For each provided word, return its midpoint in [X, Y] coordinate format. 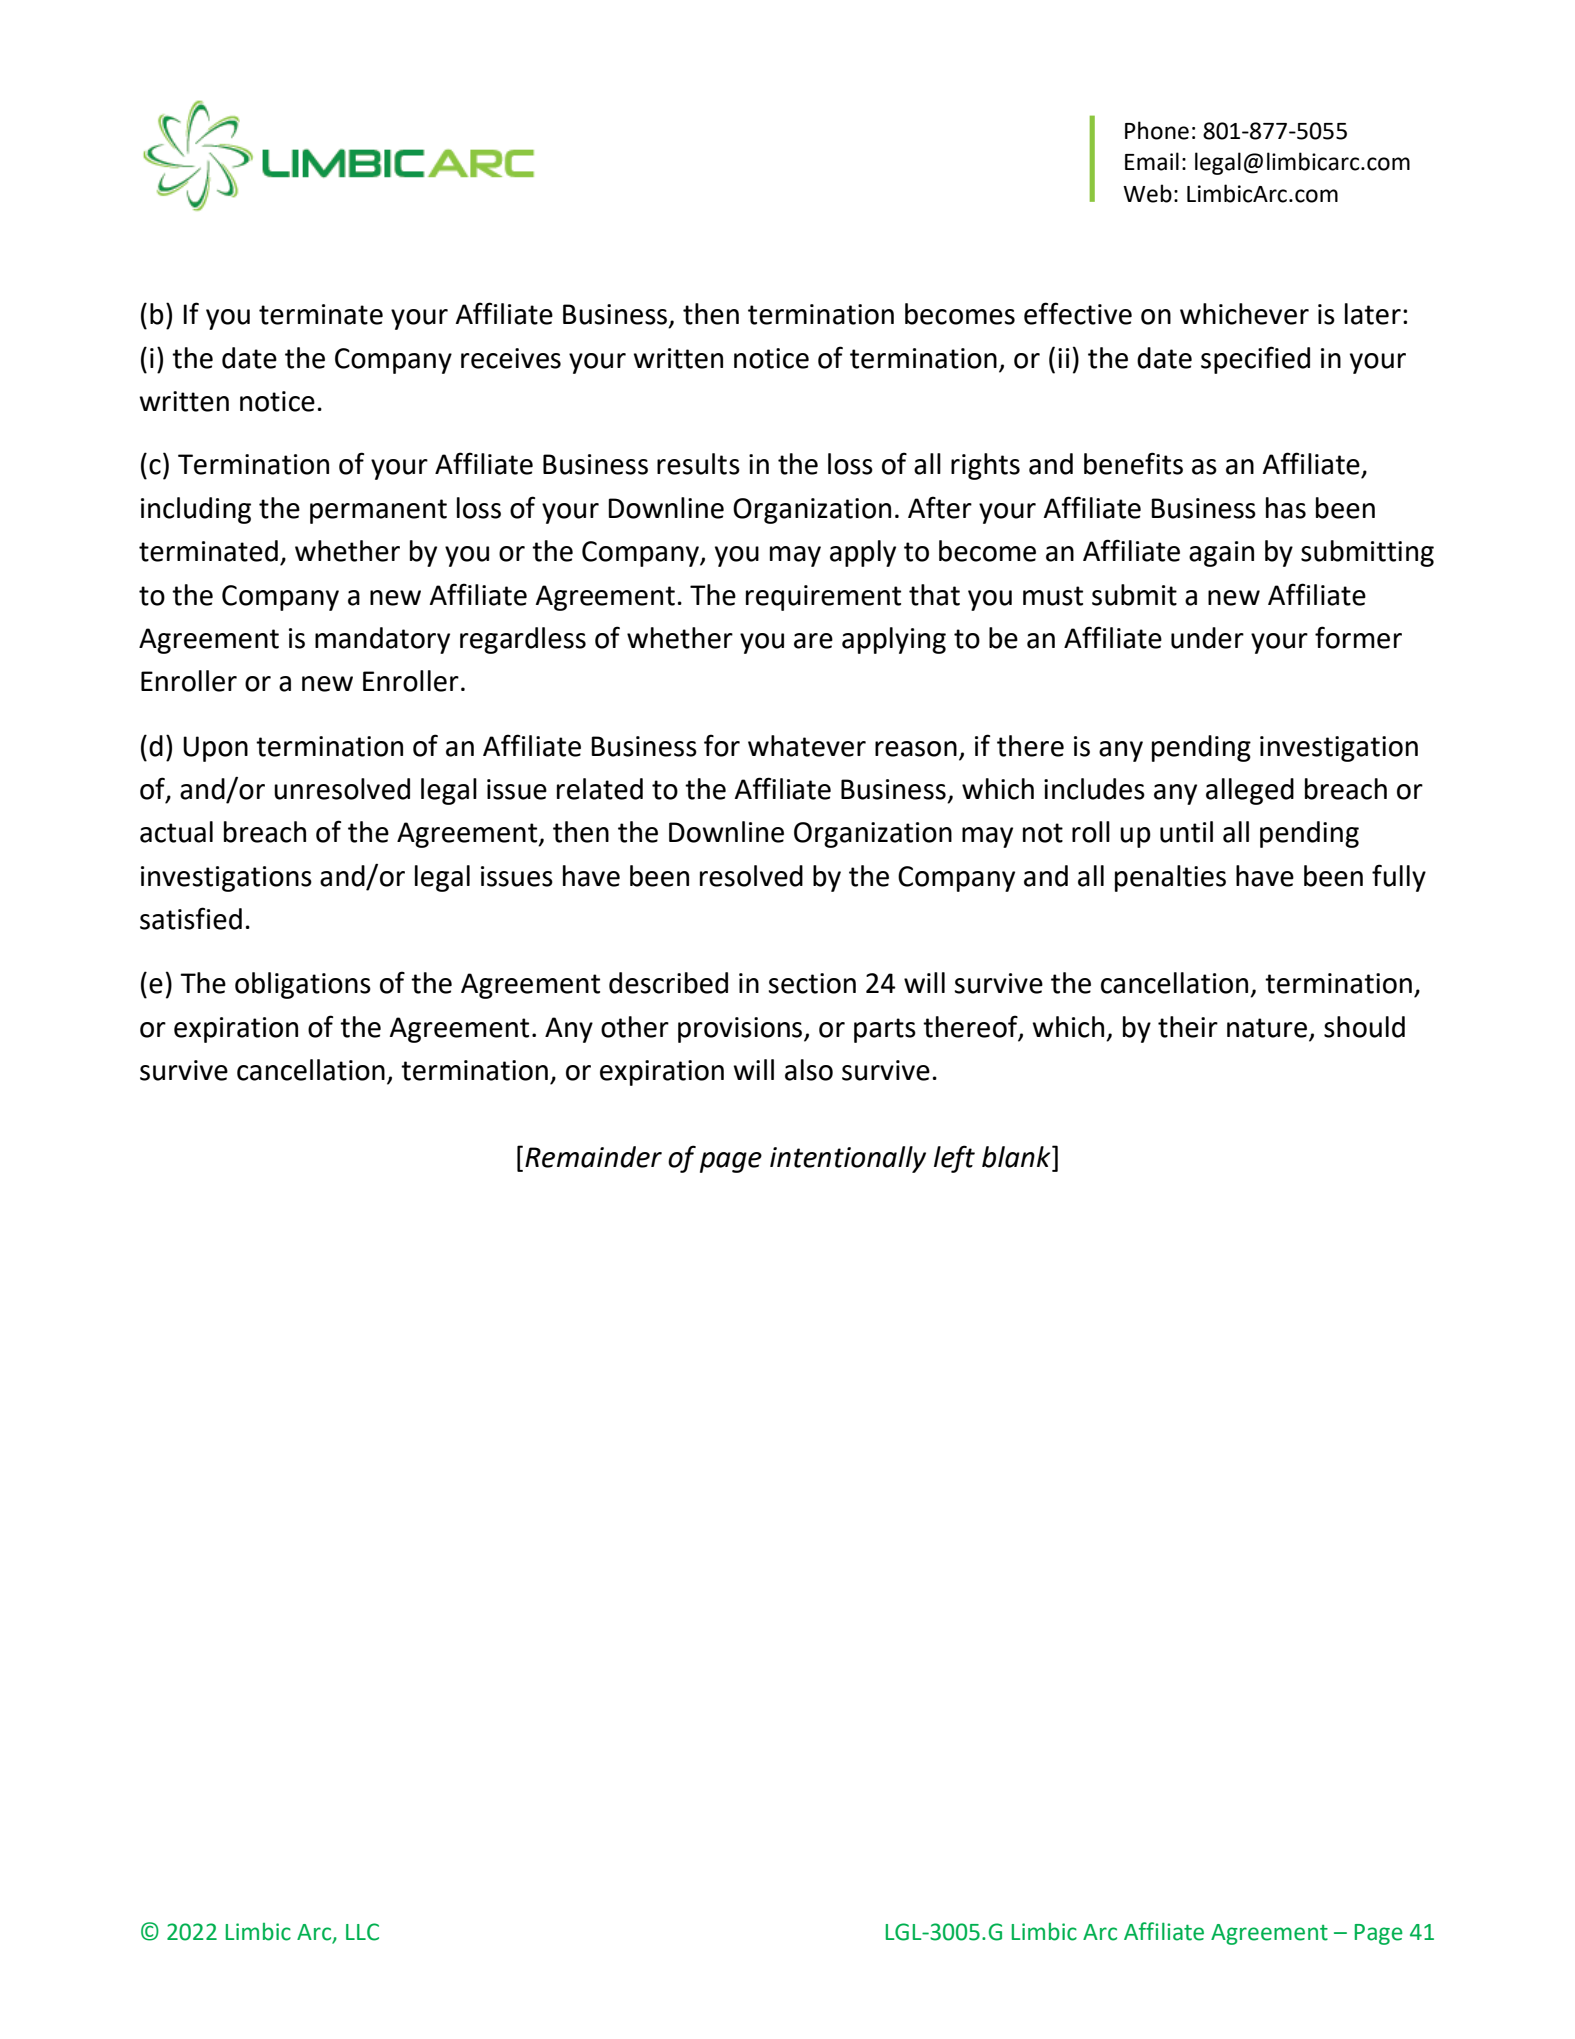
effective [1078, 313]
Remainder [593, 1157]
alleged [1250, 791]
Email [1152, 161]
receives [511, 358]
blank [1017, 1157]
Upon [215, 749]
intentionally [848, 1159]
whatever [807, 746]
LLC [362, 1932]
